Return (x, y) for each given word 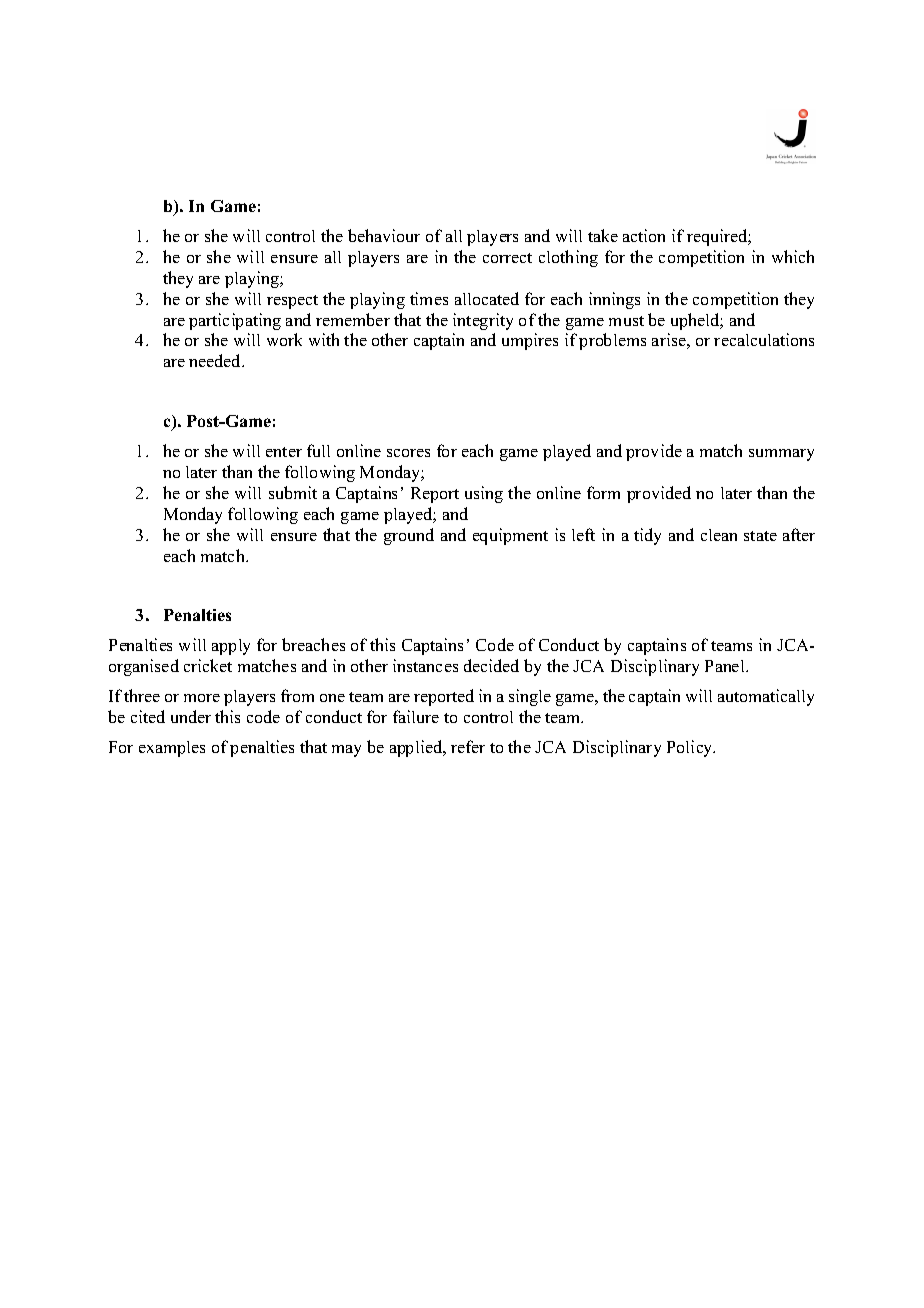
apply (231, 647)
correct (507, 258)
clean (719, 535)
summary (781, 455)
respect (292, 302)
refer (468, 746)
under (191, 716)
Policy (691, 748)
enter (284, 452)
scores (408, 453)
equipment (510, 536)
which (793, 256)
